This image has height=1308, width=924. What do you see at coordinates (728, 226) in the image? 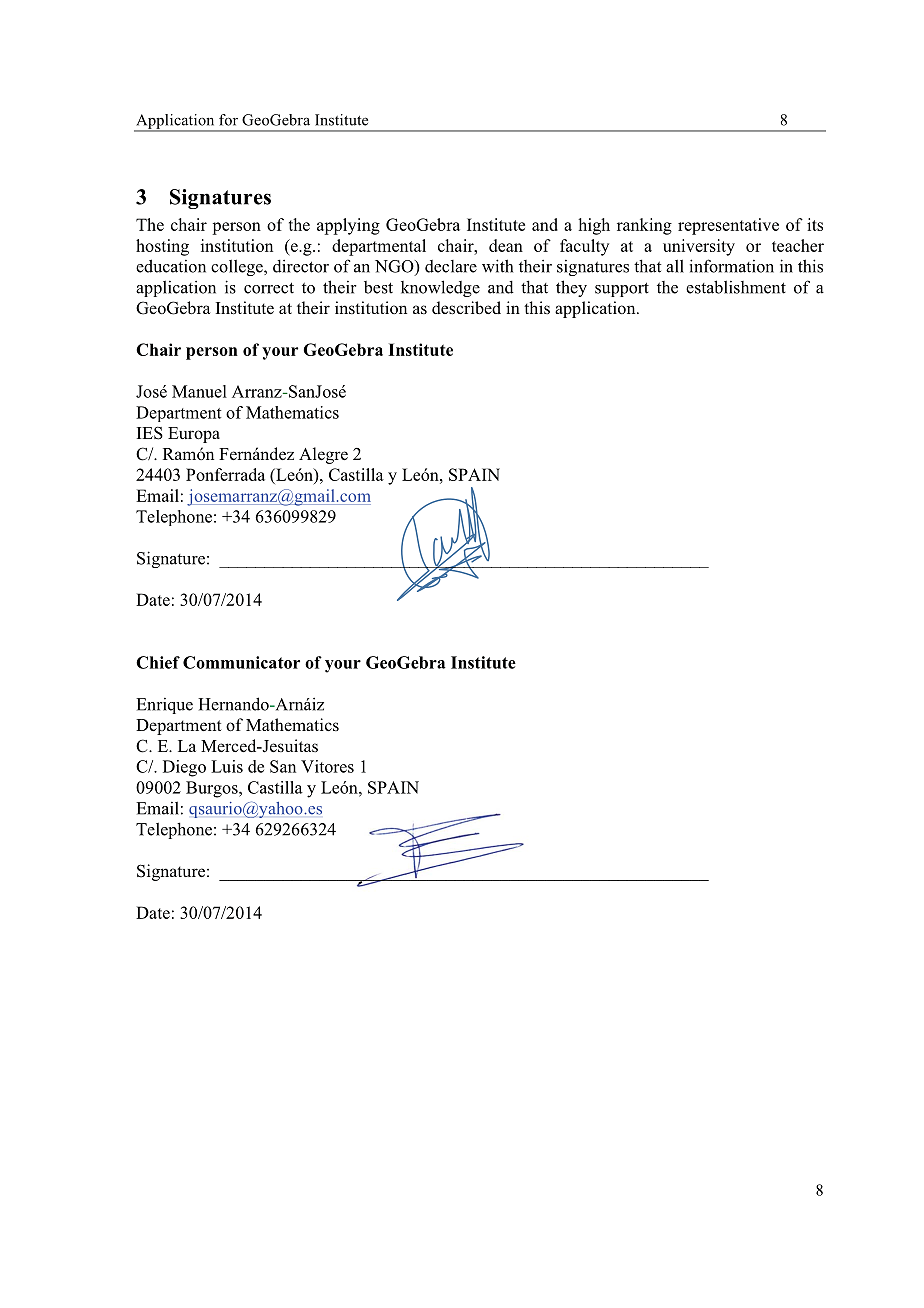
I see `representative` at bounding box center [728, 226].
